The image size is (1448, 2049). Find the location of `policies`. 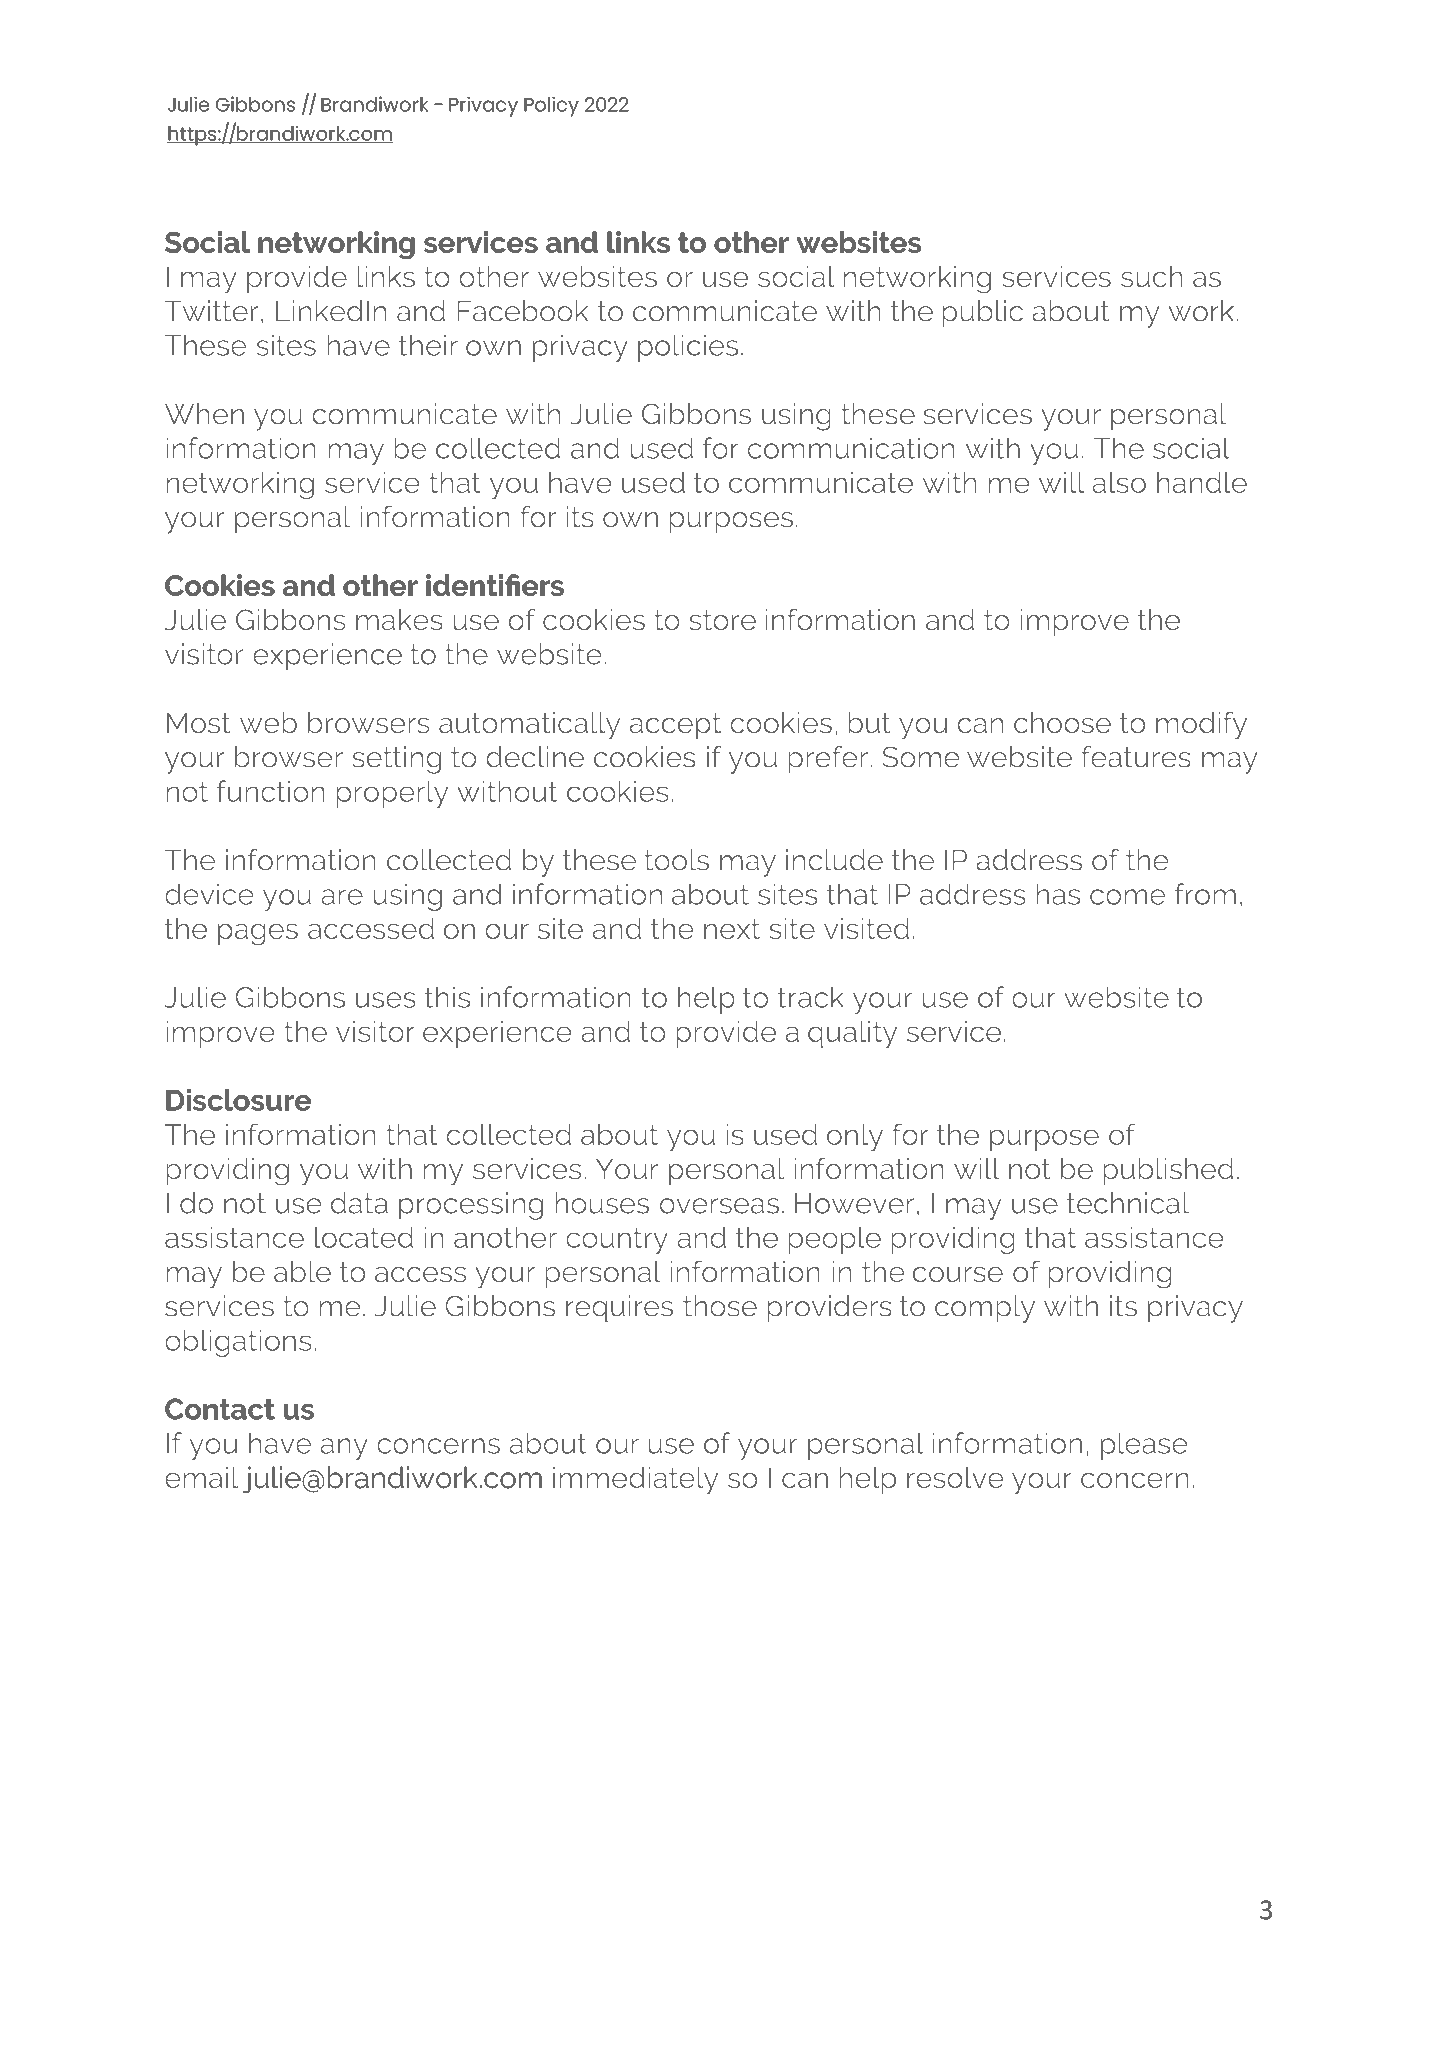

policies is located at coordinates (688, 348).
